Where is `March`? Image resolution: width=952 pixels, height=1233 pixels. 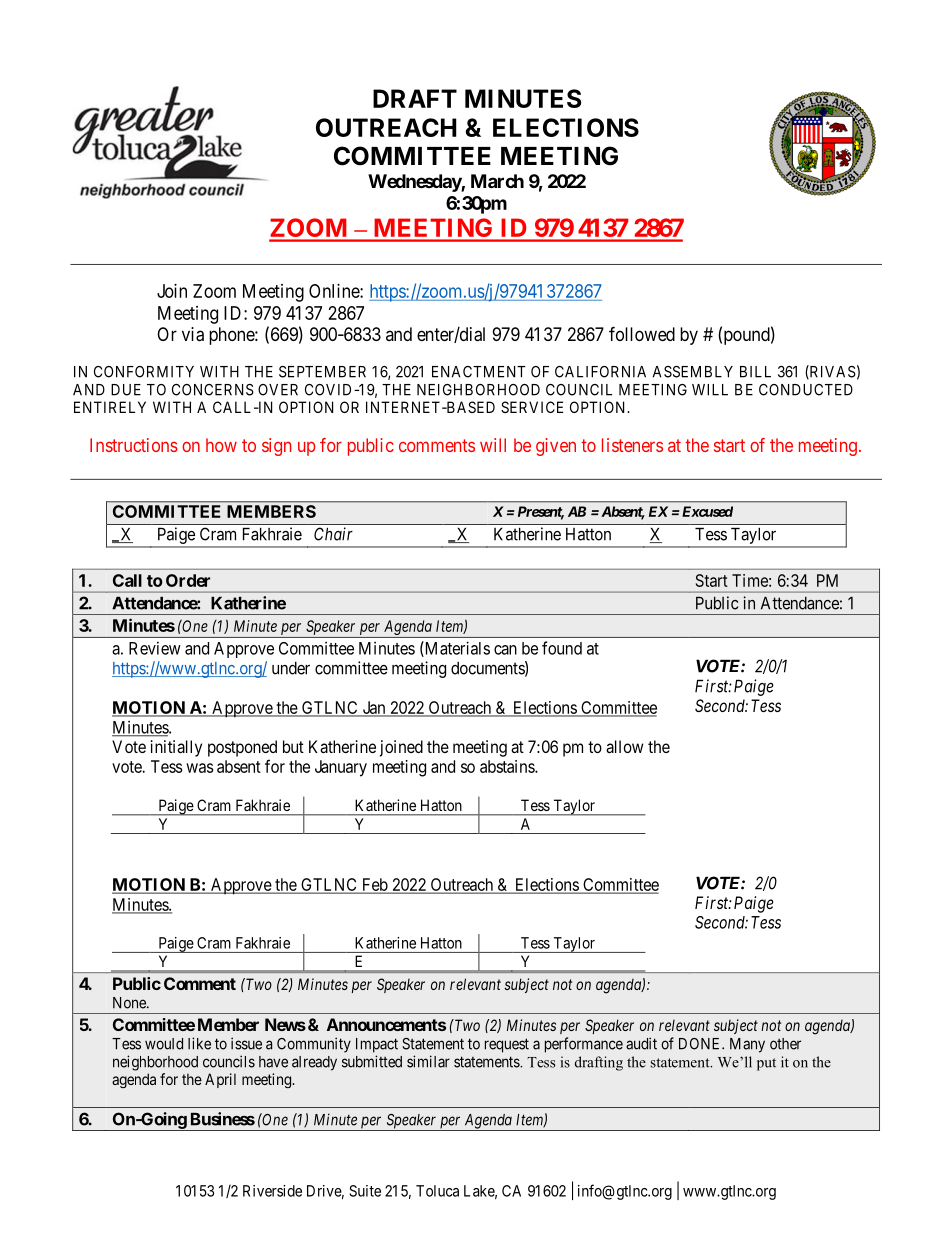 March is located at coordinates (497, 181).
